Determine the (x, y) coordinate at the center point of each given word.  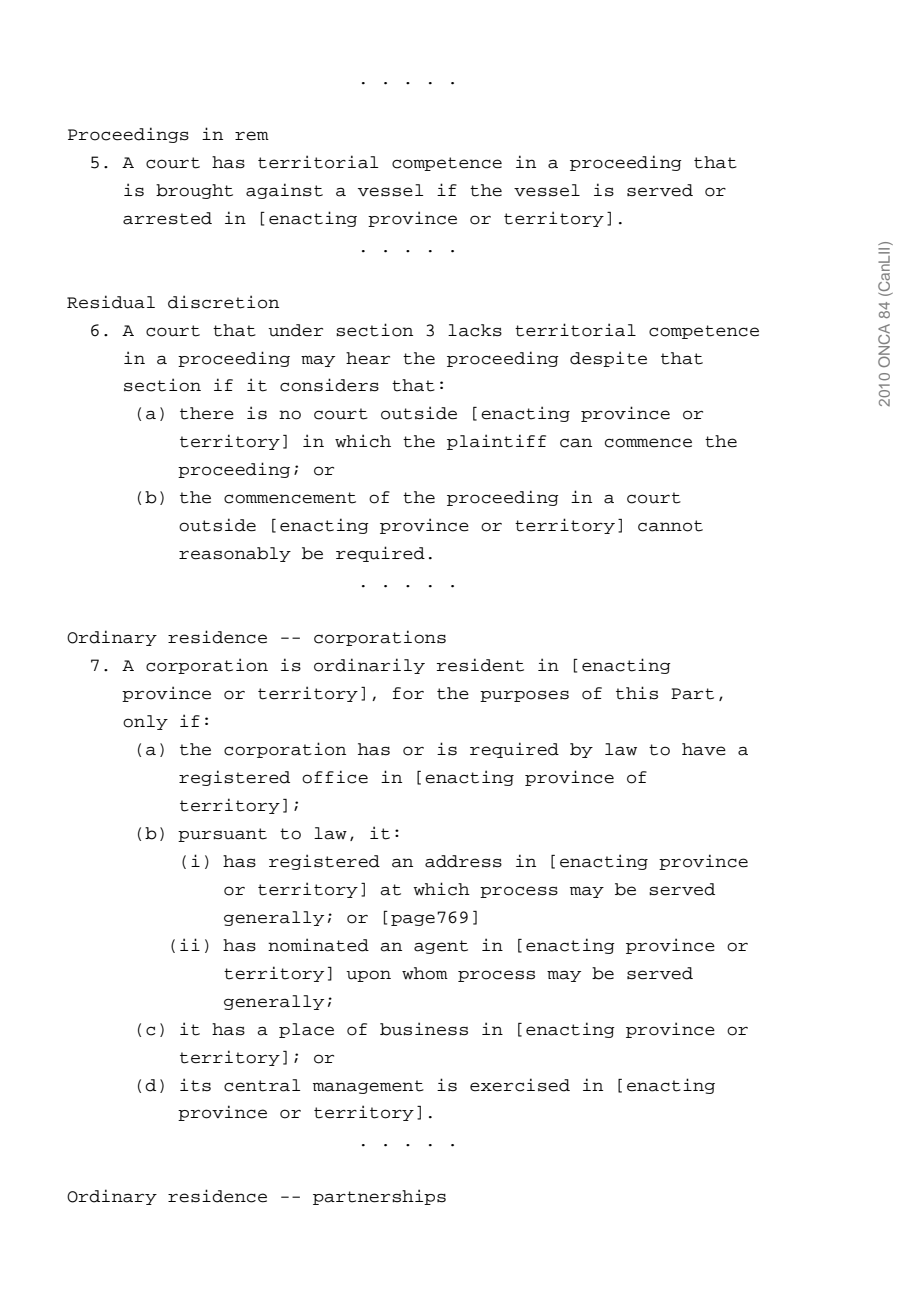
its (195, 1085)
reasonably (235, 554)
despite (608, 359)
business (424, 1029)
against (284, 191)
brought (194, 191)
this (637, 693)
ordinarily (369, 666)
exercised (520, 1085)
